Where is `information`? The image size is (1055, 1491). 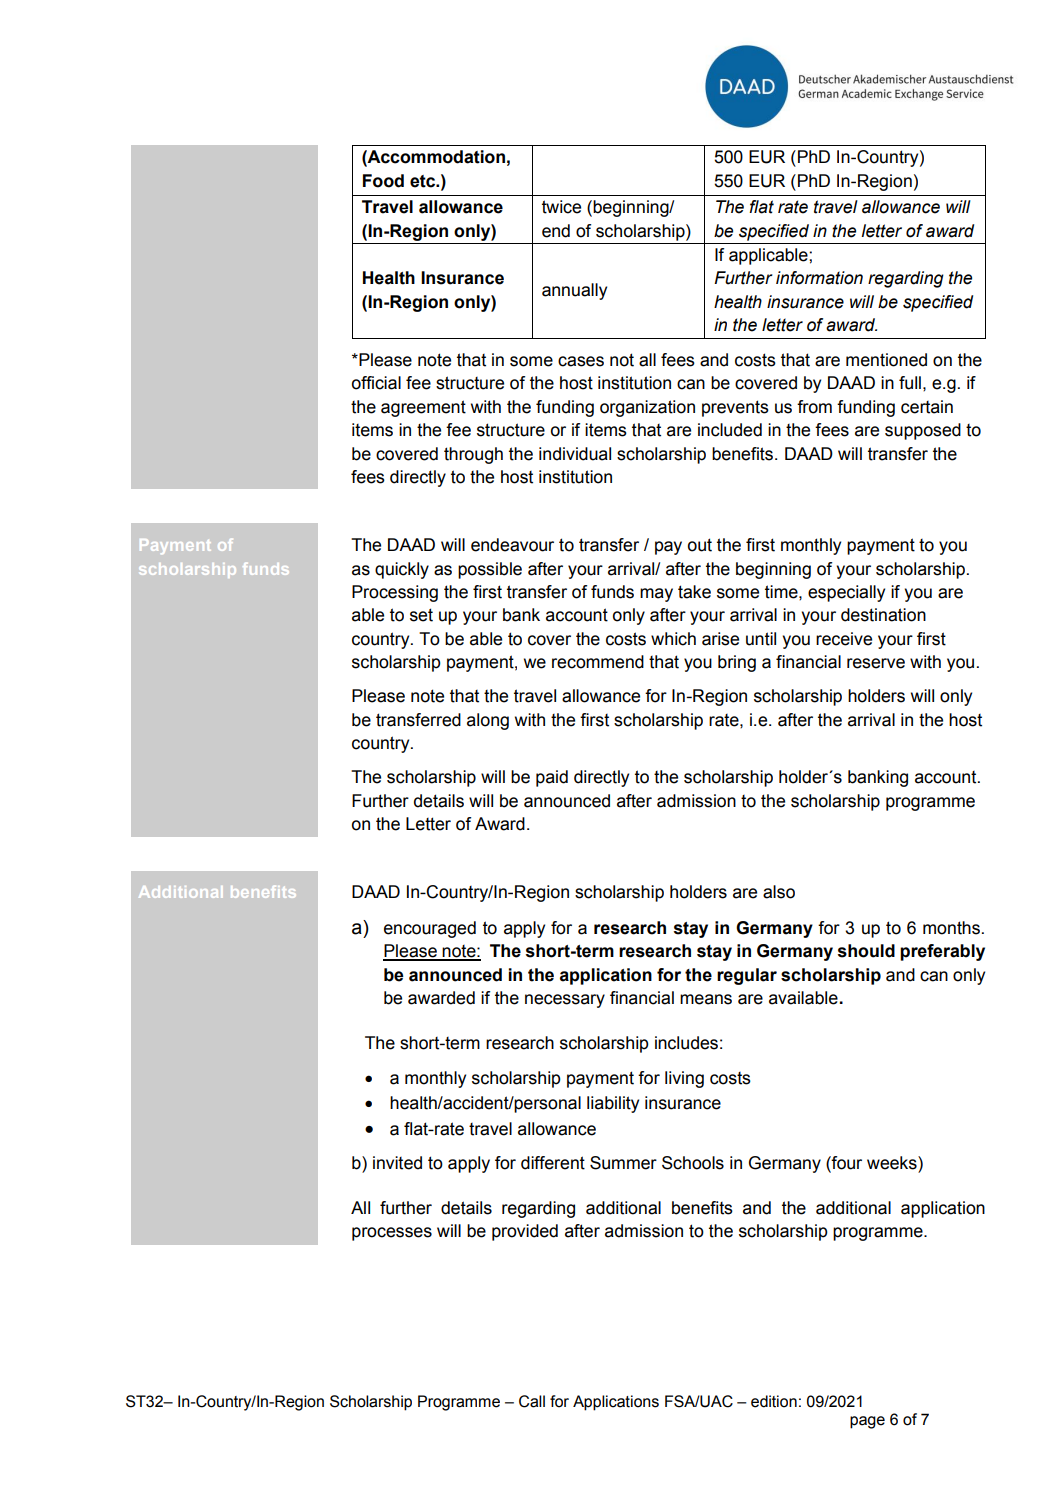 information is located at coordinates (819, 278).
